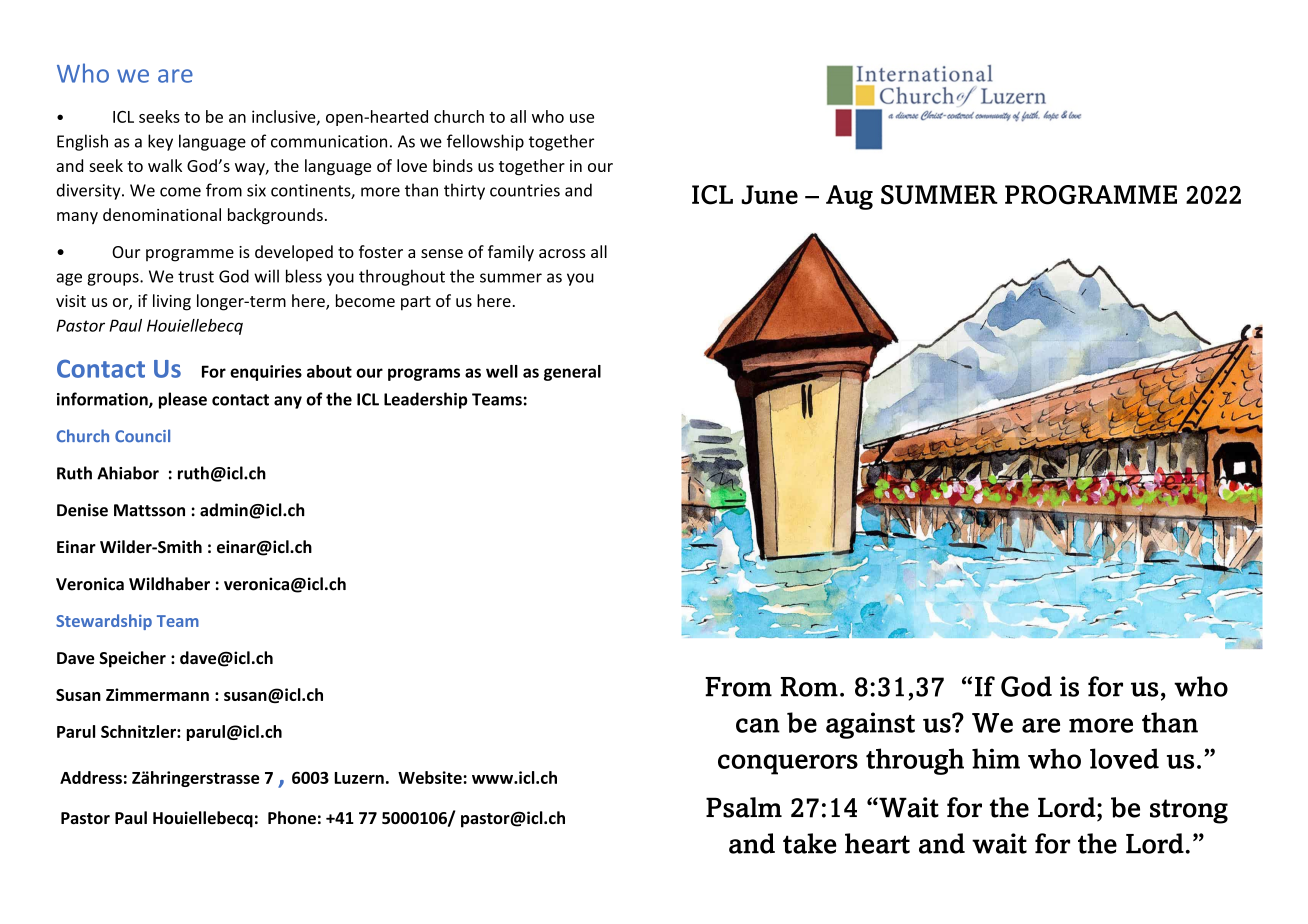 The width and height of the image is (1308, 924). I want to click on strong, so click(1189, 811).
